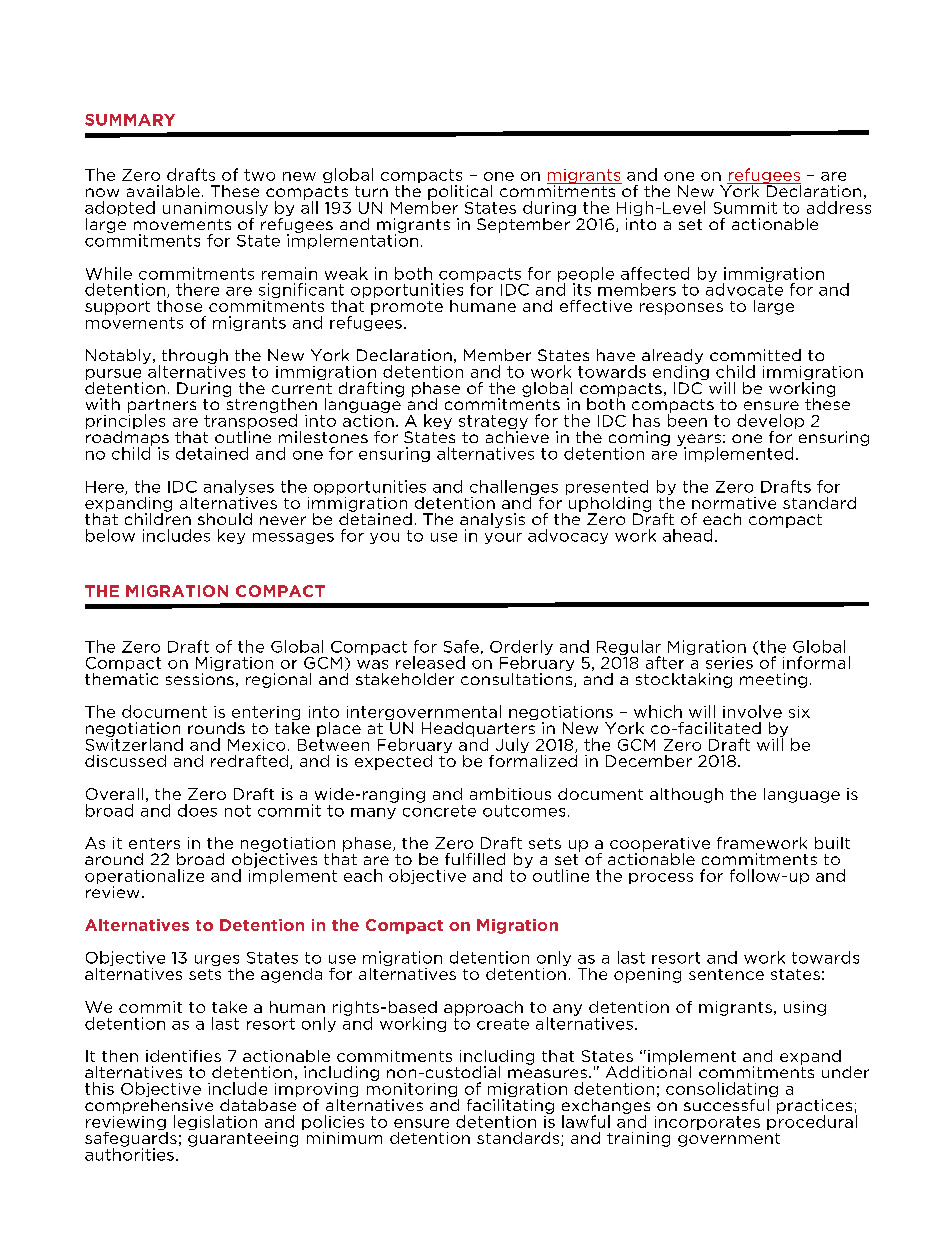 The height and width of the screenshot is (1233, 952). Describe the element at coordinates (726, 974) in the screenshot. I see `sentence` at that location.
